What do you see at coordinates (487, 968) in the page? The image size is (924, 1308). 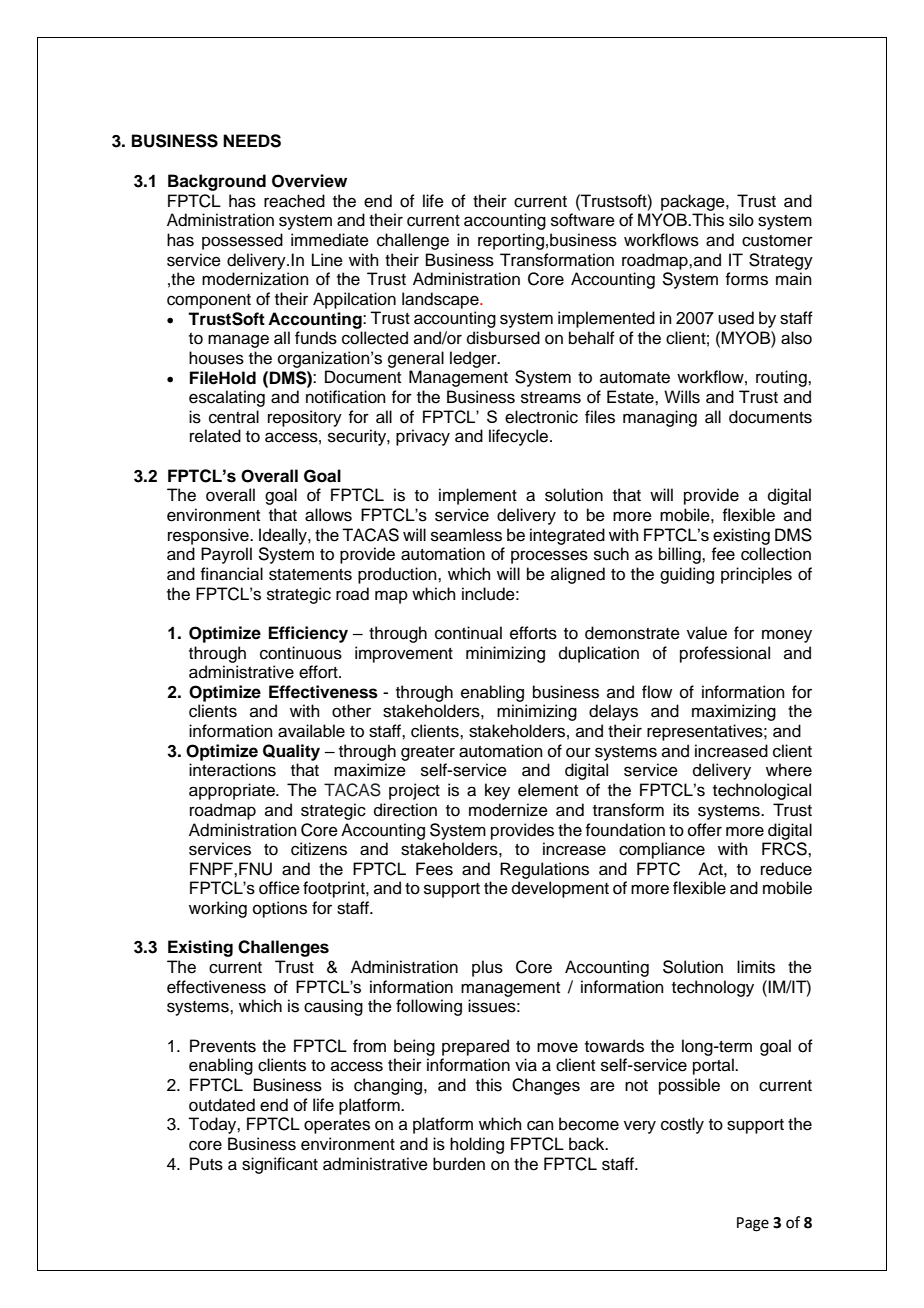 I see `plus` at bounding box center [487, 968].
